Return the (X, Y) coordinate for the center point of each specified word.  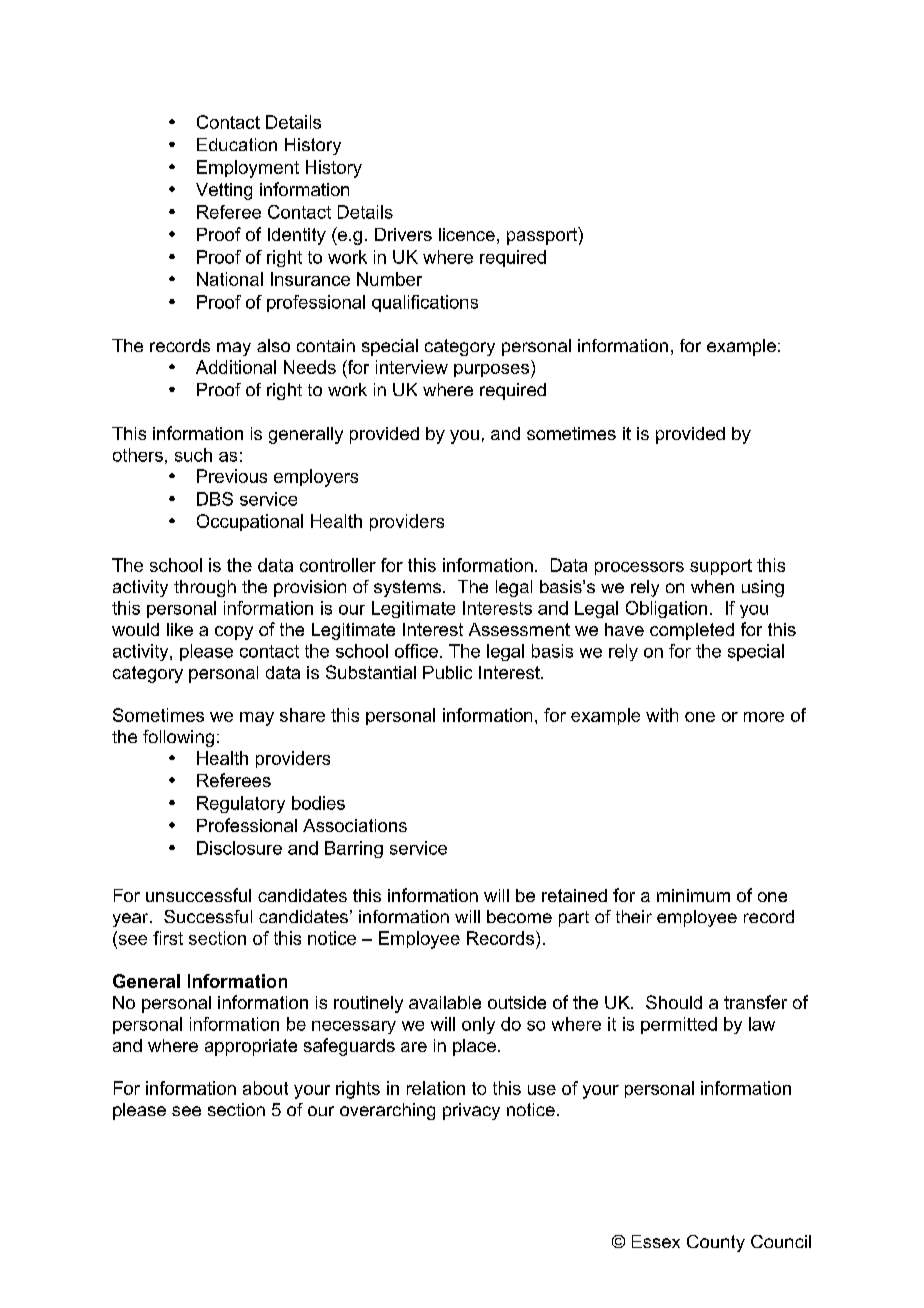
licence (467, 234)
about (265, 1088)
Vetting (224, 191)
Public (447, 672)
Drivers (403, 234)
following (178, 738)
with (662, 715)
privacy (471, 1111)
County (716, 1243)
